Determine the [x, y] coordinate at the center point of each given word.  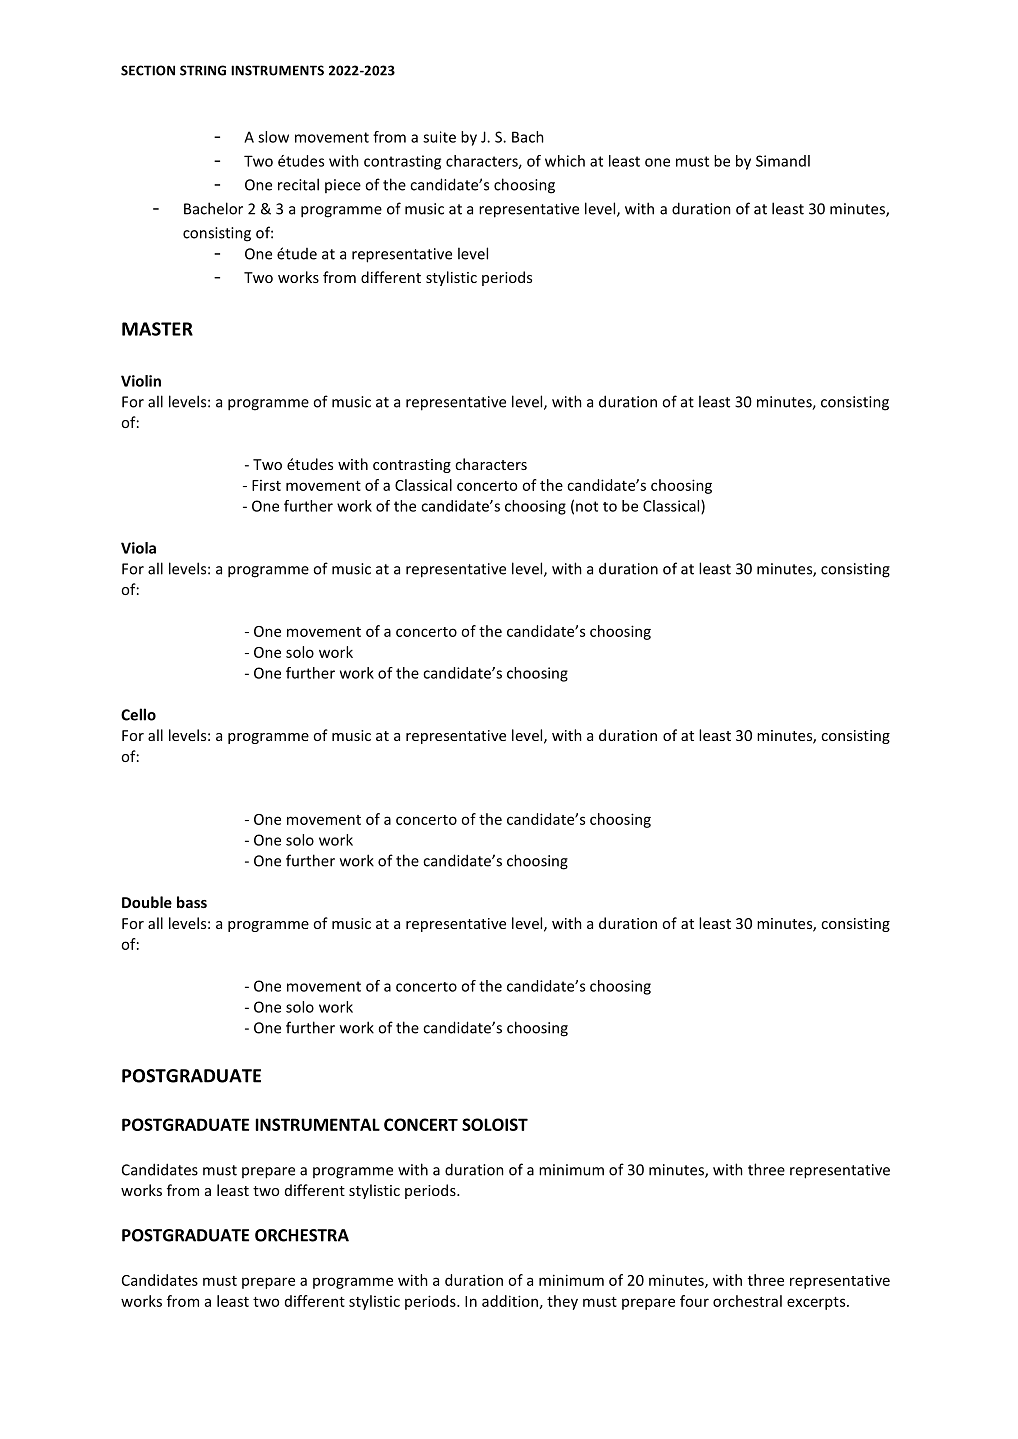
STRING [203, 70]
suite [439, 137]
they [562, 1302]
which [565, 161]
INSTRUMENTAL [318, 1124]
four [694, 1301]
